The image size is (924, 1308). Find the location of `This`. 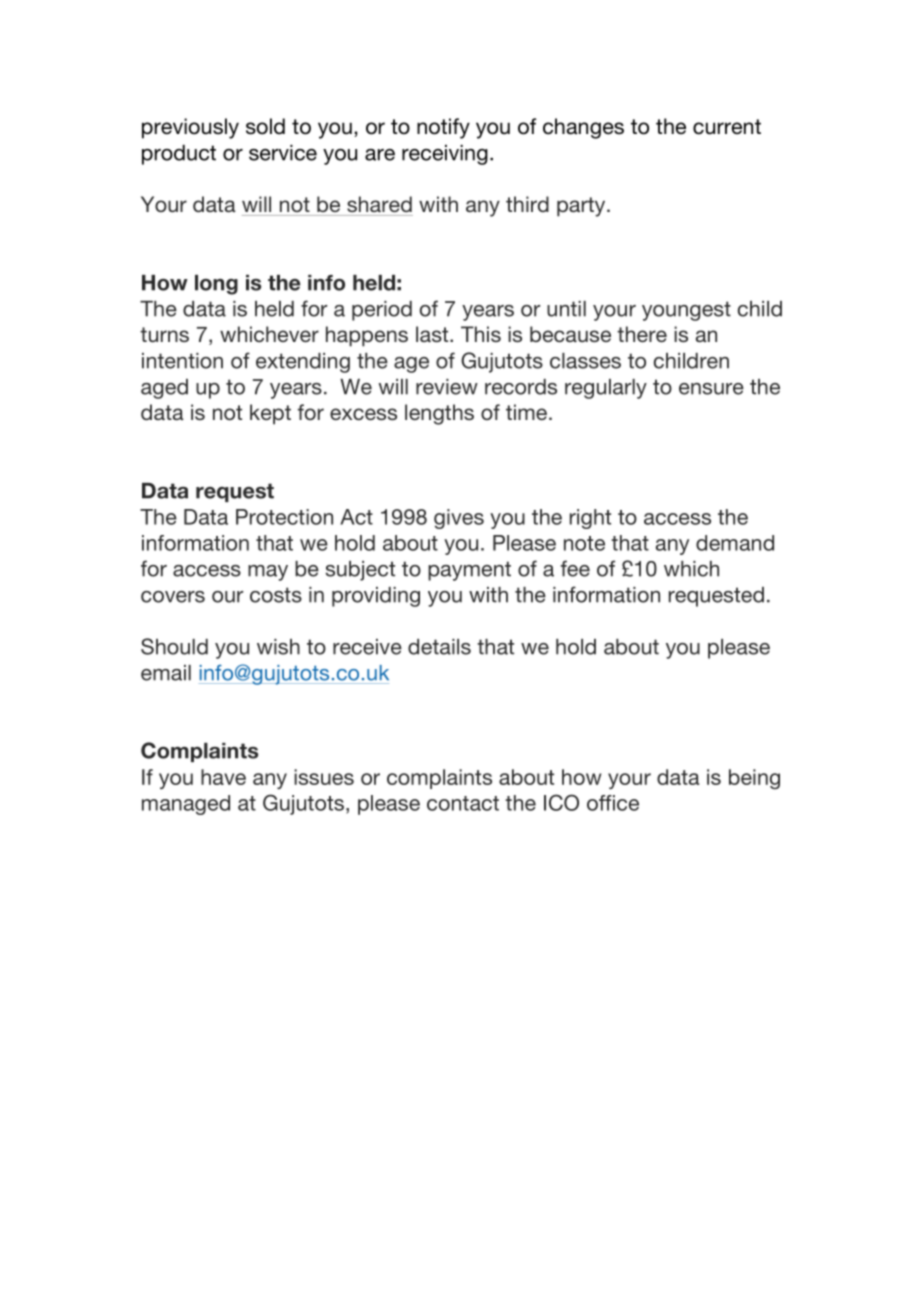

This is located at coordinates (481, 334).
